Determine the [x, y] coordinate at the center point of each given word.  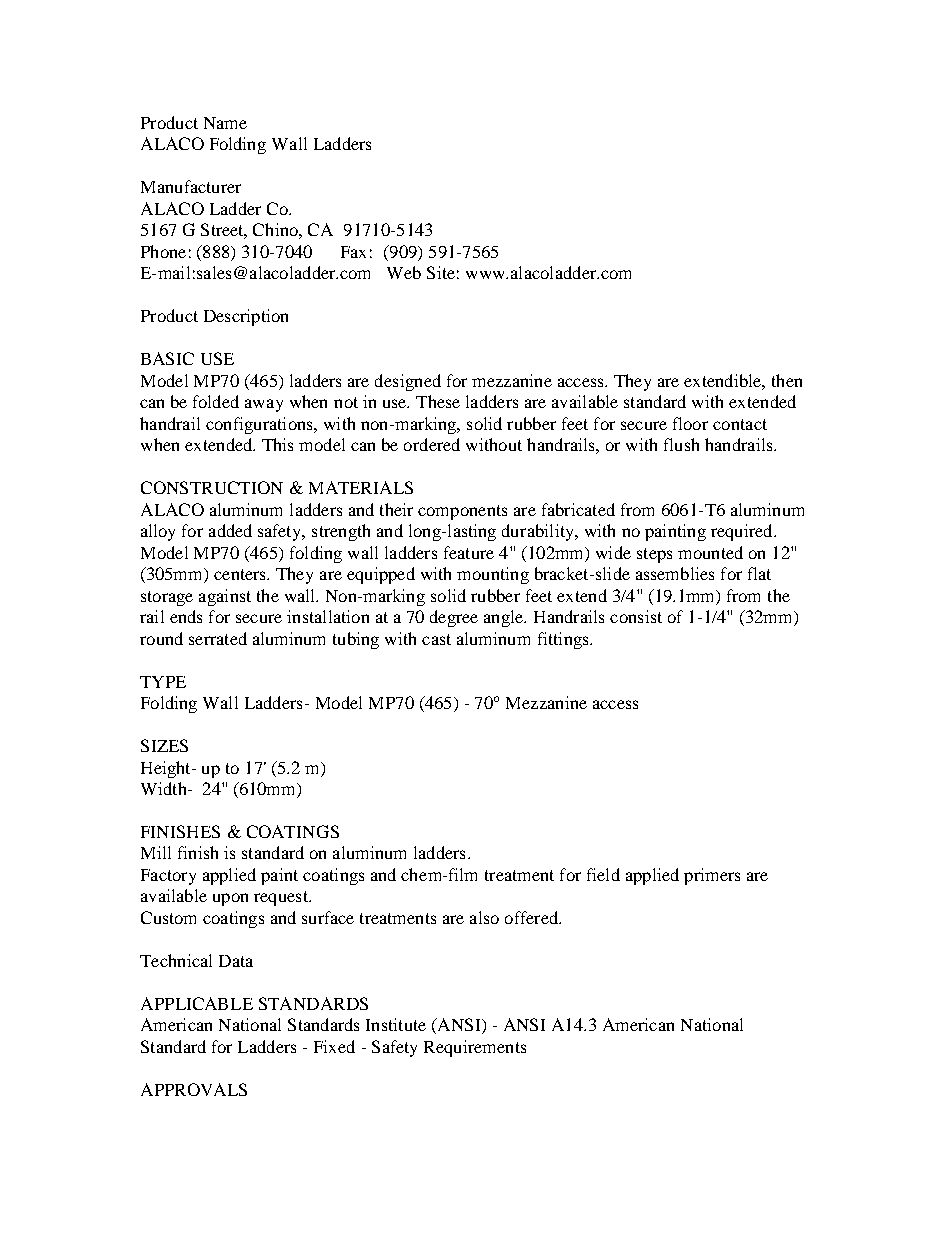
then [787, 380]
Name [225, 123]
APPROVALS [194, 1089]
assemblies [675, 573]
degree [454, 618]
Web [404, 272]
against [225, 597]
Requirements [475, 1048]
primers [712, 876]
